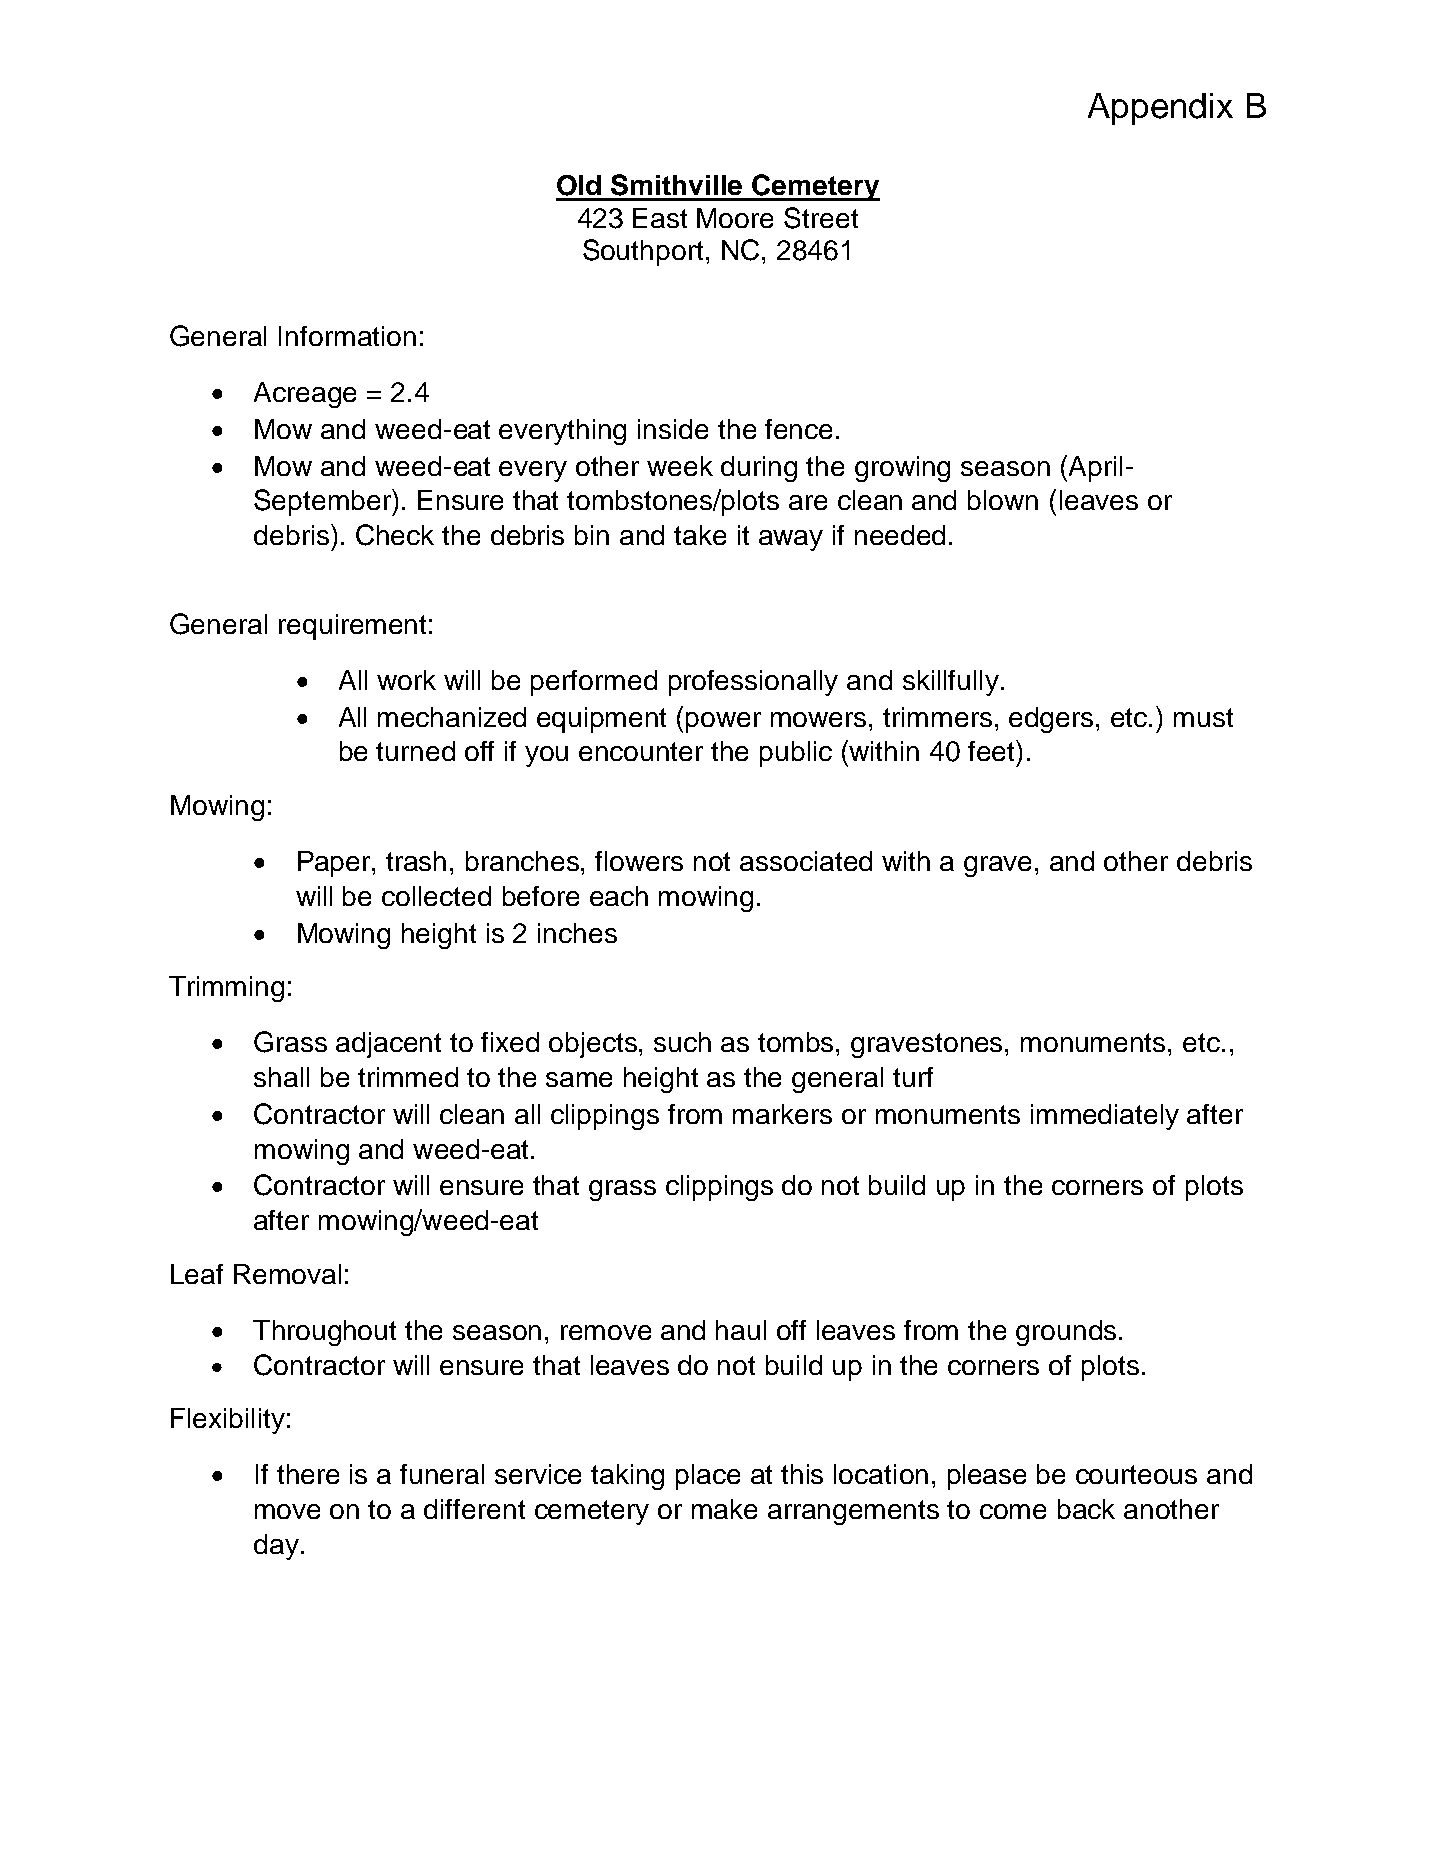  What do you see at coordinates (1105, 1117) in the image?
I see `immediately` at bounding box center [1105, 1117].
